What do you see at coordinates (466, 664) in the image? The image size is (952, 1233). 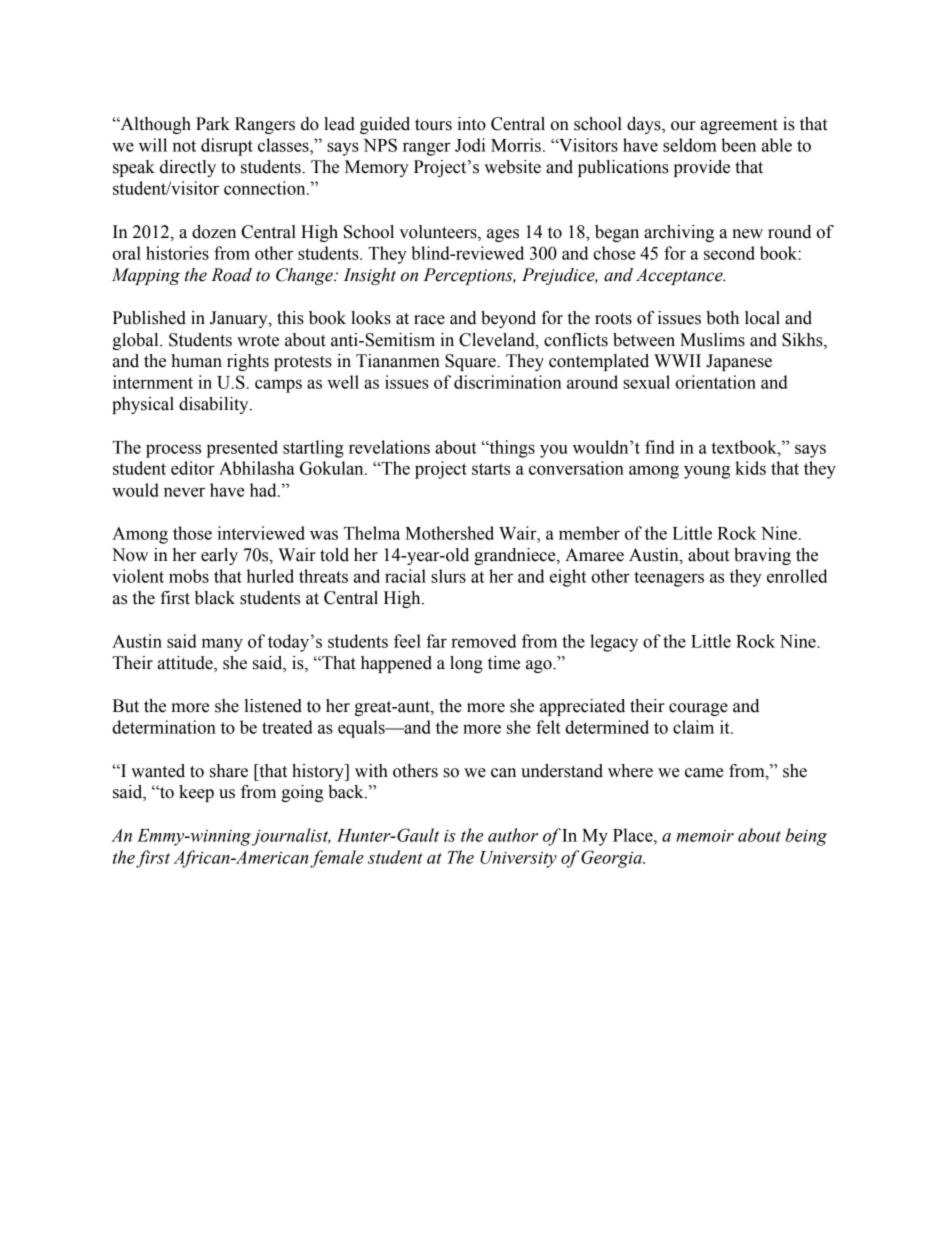 I see `long` at bounding box center [466, 664].
